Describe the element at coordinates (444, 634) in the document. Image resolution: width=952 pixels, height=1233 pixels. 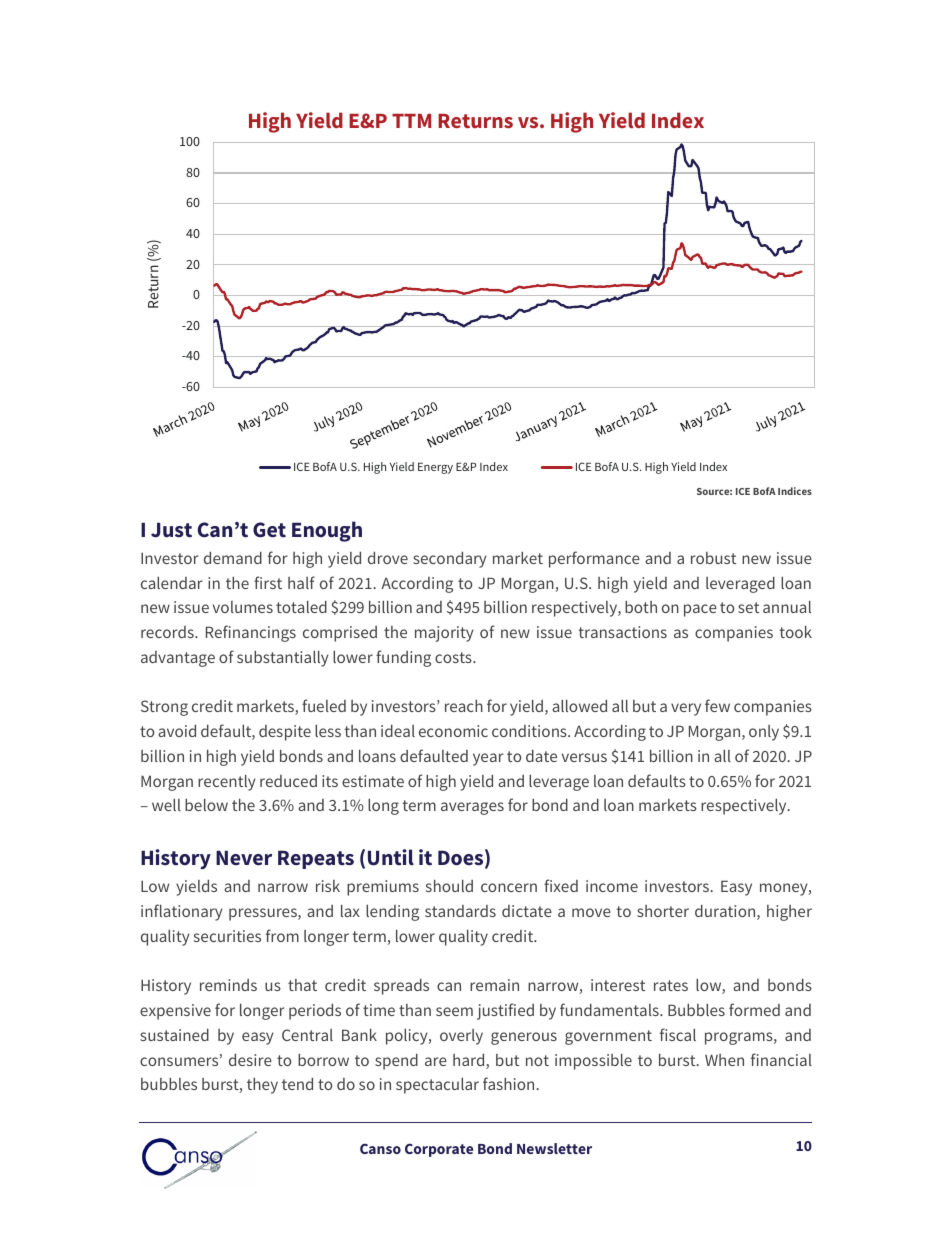
I see `majority` at that location.
